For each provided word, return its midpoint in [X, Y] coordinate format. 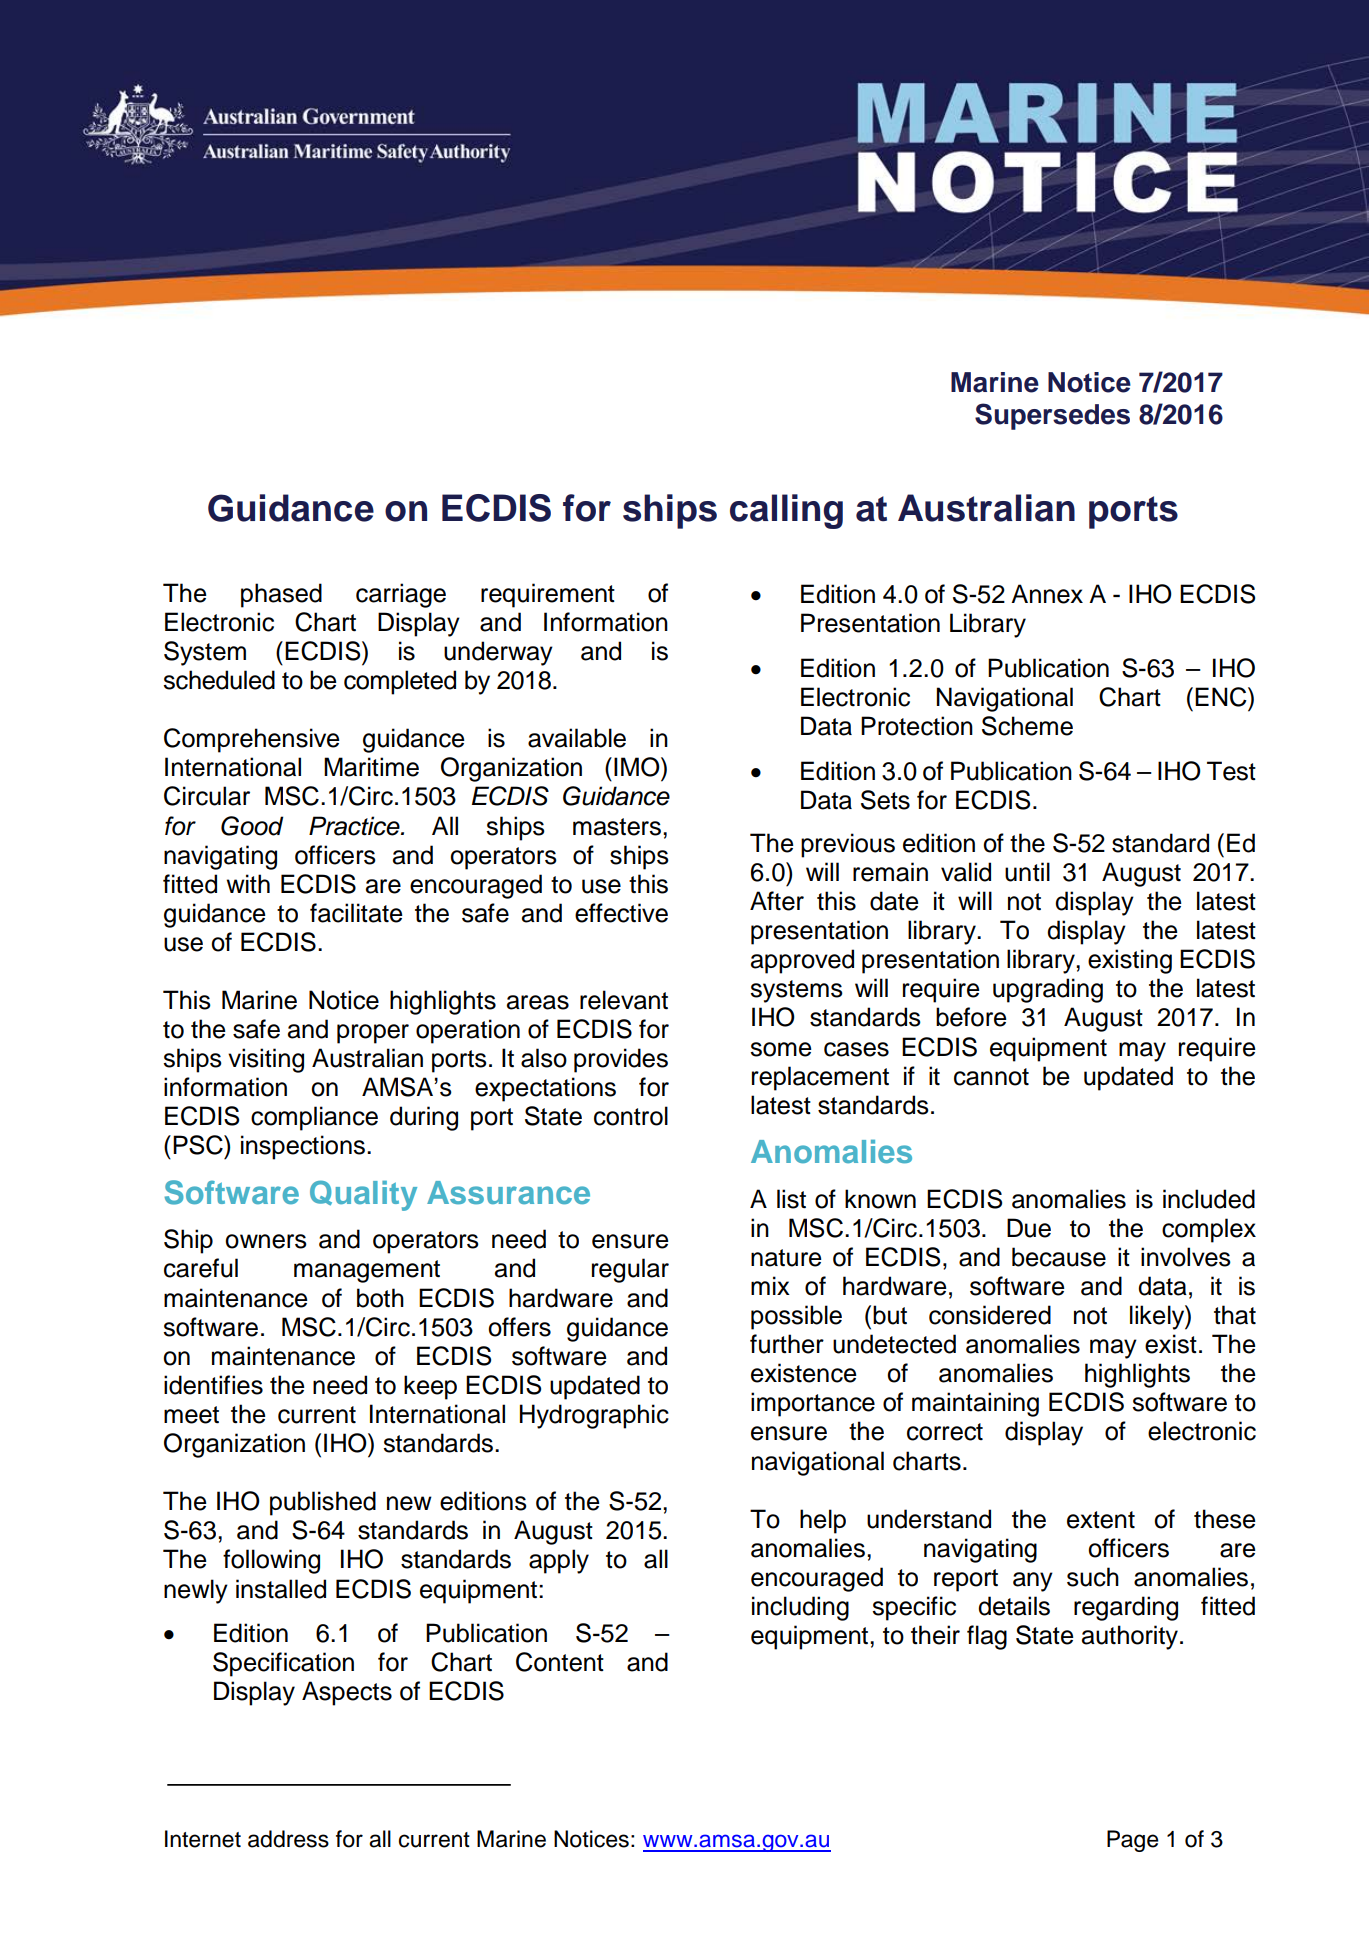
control [631, 1116]
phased [281, 595]
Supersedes [1052, 416]
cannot [991, 1077]
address [288, 1839]
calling [786, 511]
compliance [314, 1118]
